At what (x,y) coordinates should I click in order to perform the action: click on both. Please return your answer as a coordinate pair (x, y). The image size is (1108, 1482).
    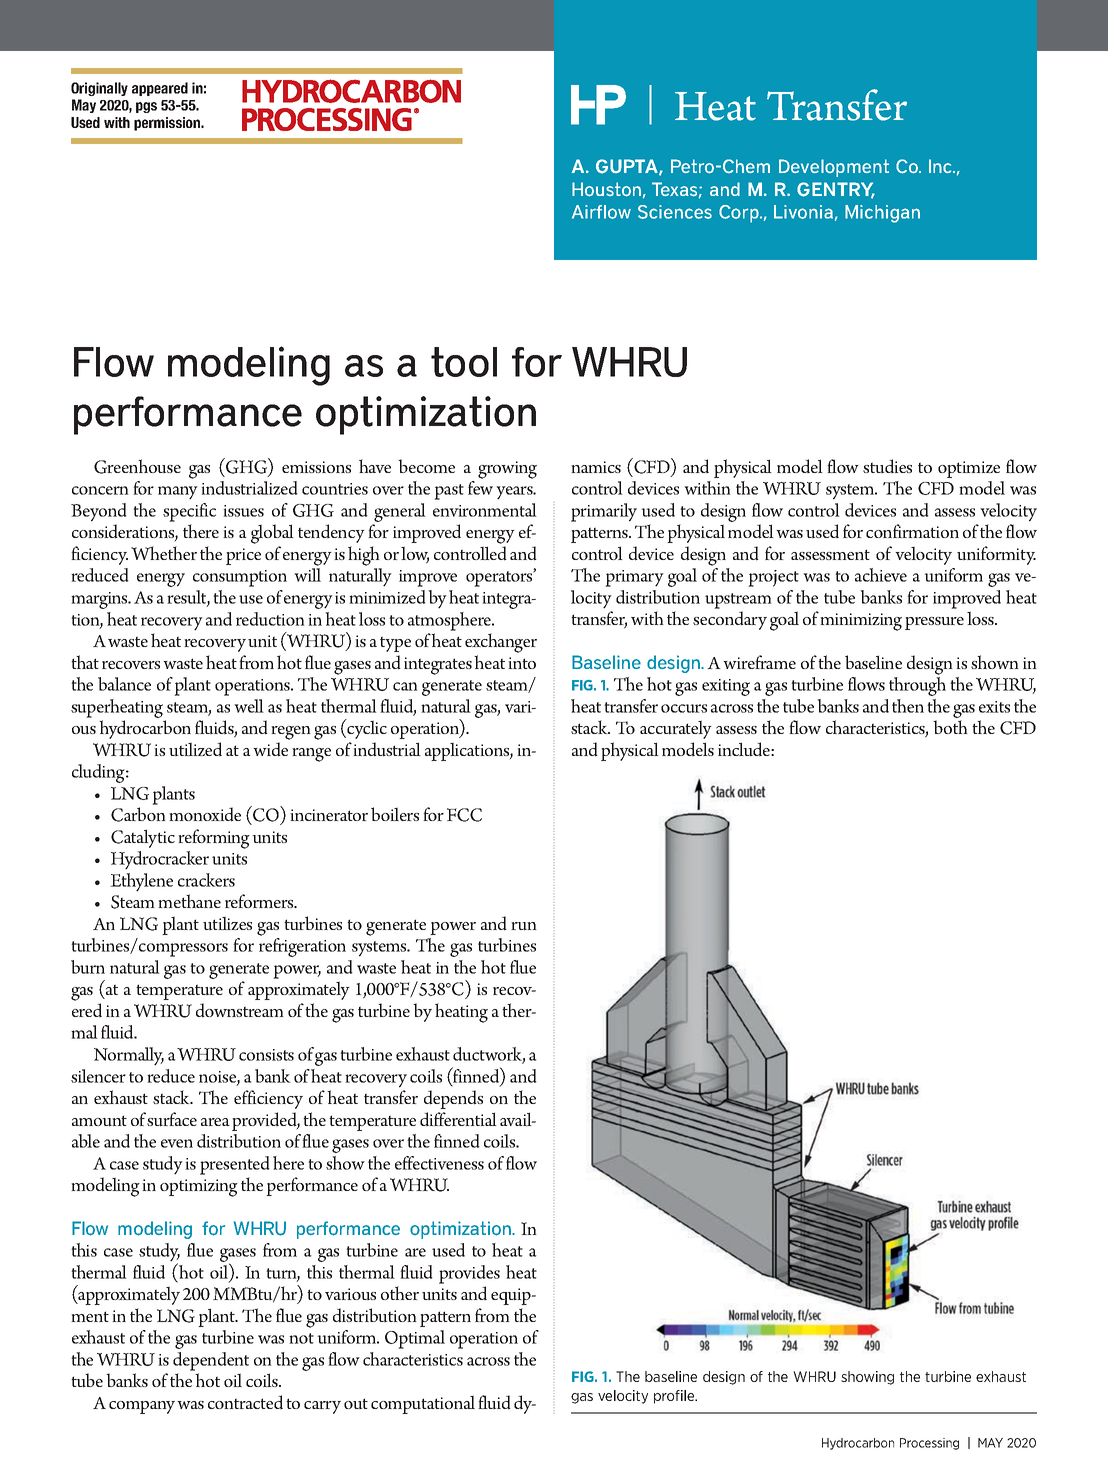
    Looking at the image, I should click on (950, 727).
